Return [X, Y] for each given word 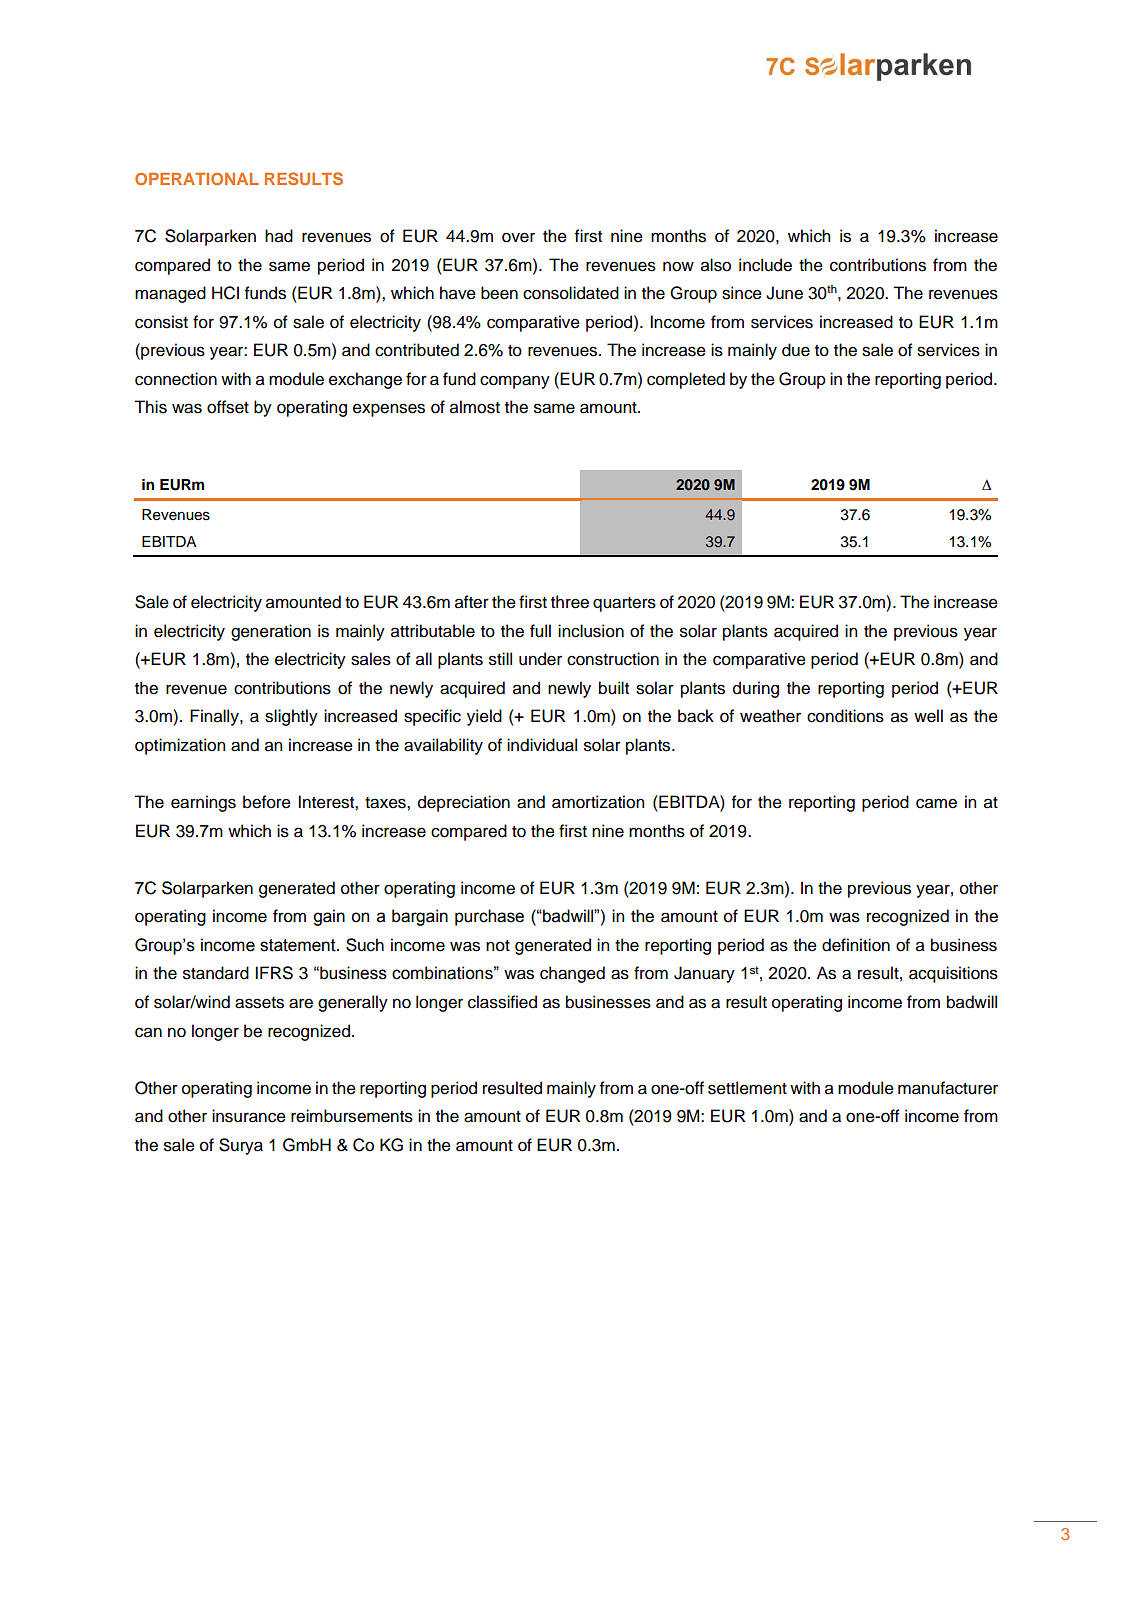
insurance [249, 1116]
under [540, 659]
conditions [845, 716]
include [765, 265]
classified [502, 1002]
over [518, 237]
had [279, 236]
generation [271, 632]
